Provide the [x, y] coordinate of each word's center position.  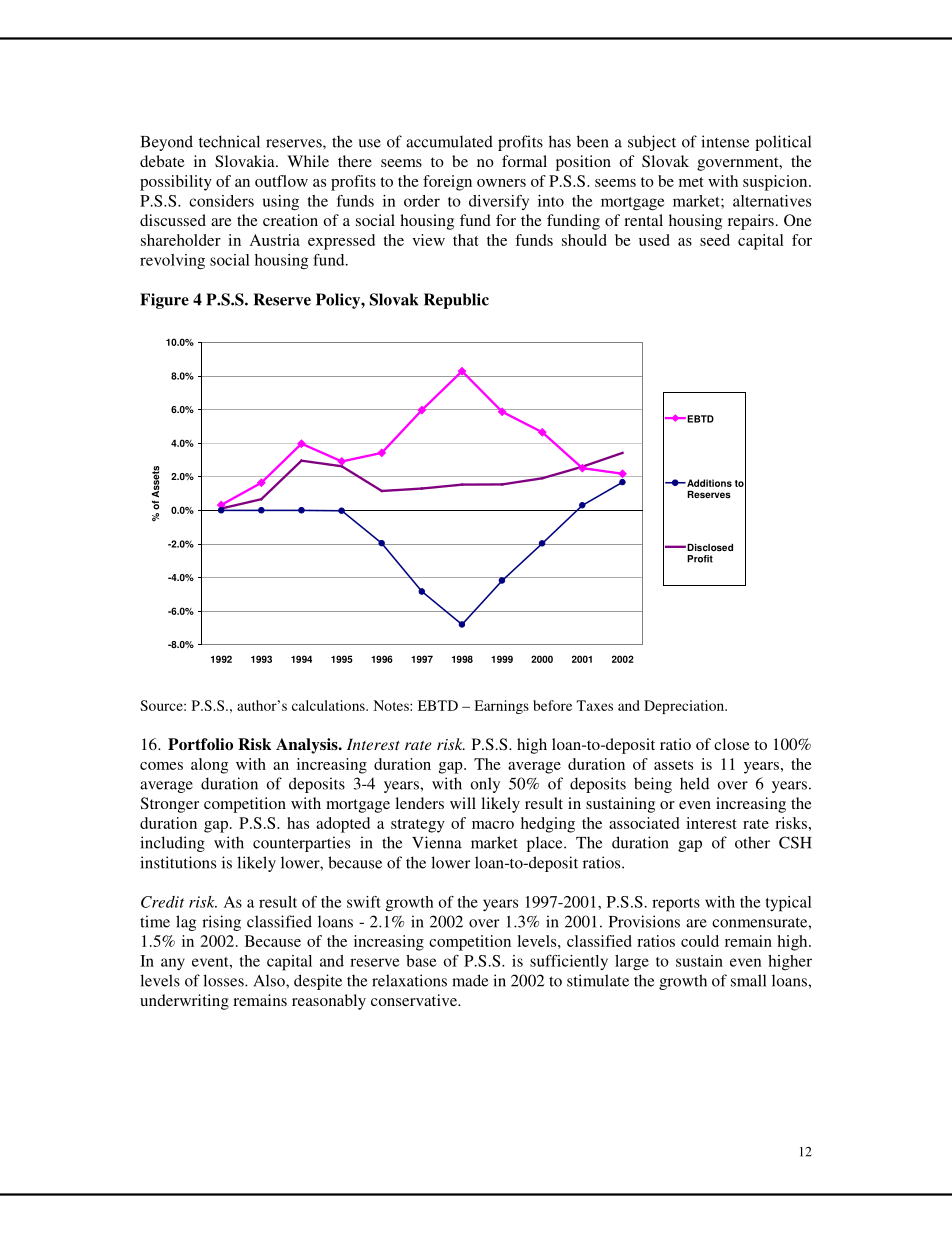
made [470, 980]
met [691, 182]
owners [501, 183]
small [748, 980]
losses [224, 980]
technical [229, 141]
